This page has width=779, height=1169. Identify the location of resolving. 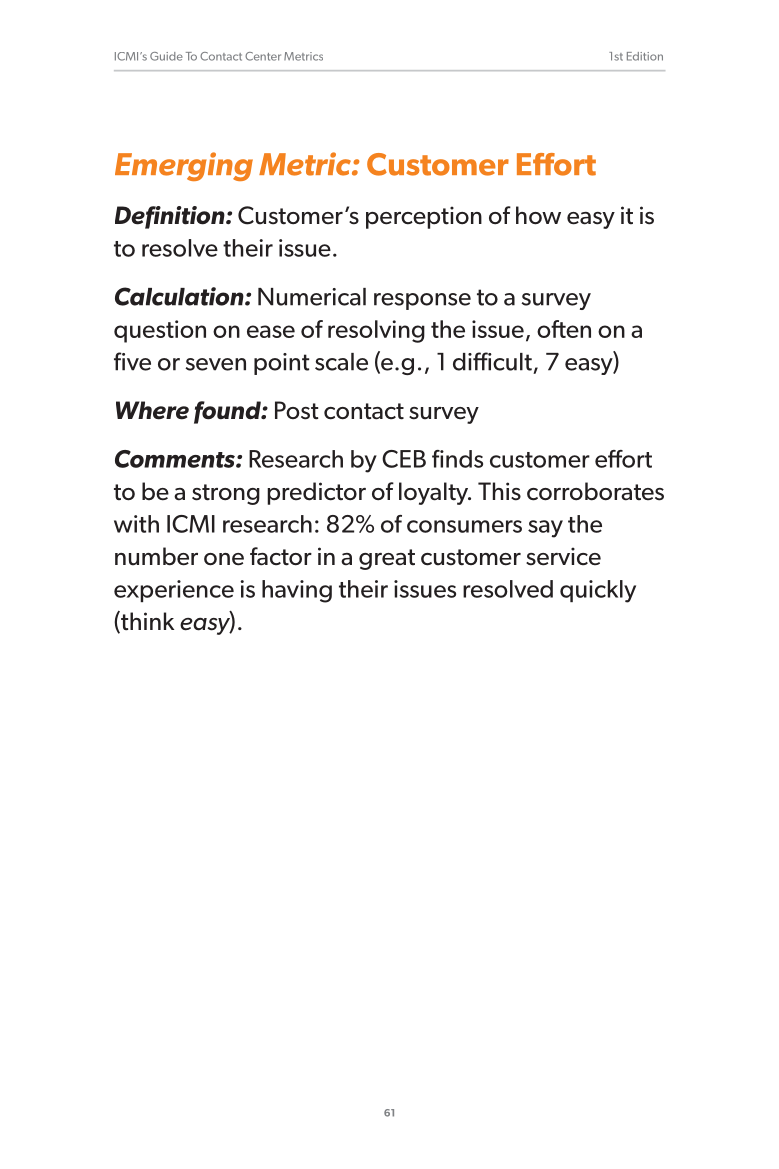
(376, 331).
